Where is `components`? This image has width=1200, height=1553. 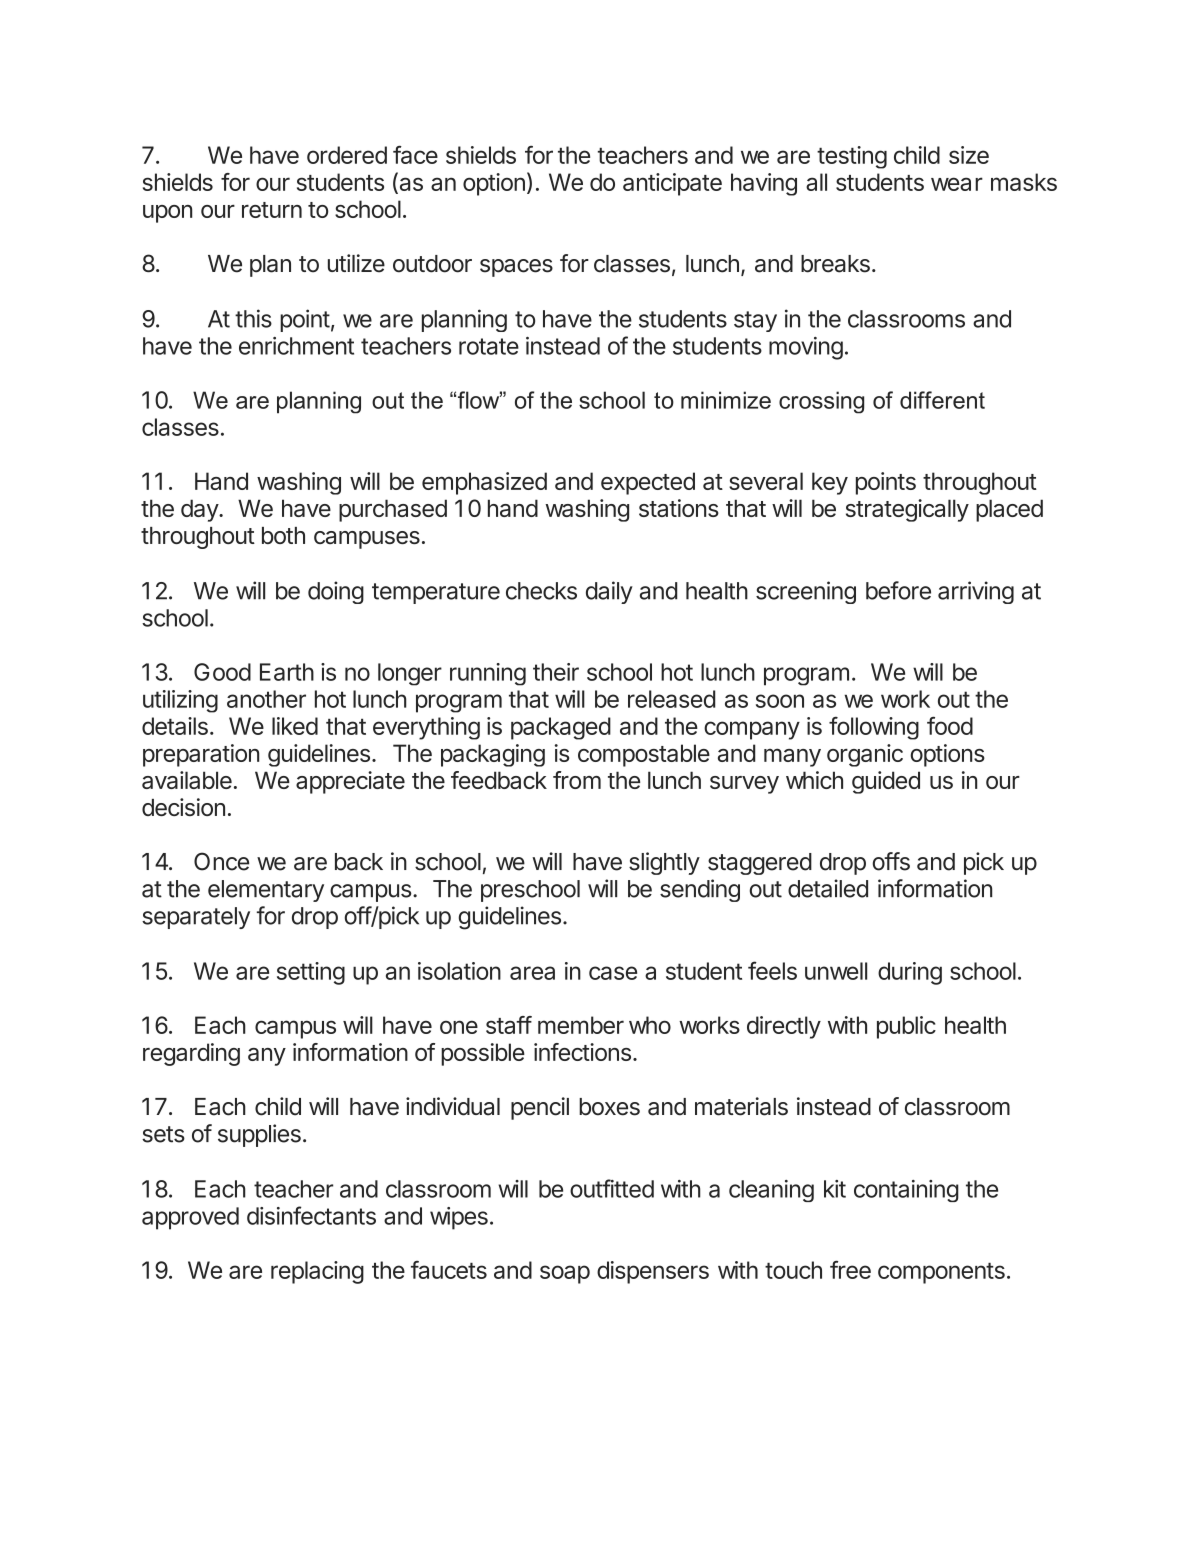 components is located at coordinates (941, 1273).
